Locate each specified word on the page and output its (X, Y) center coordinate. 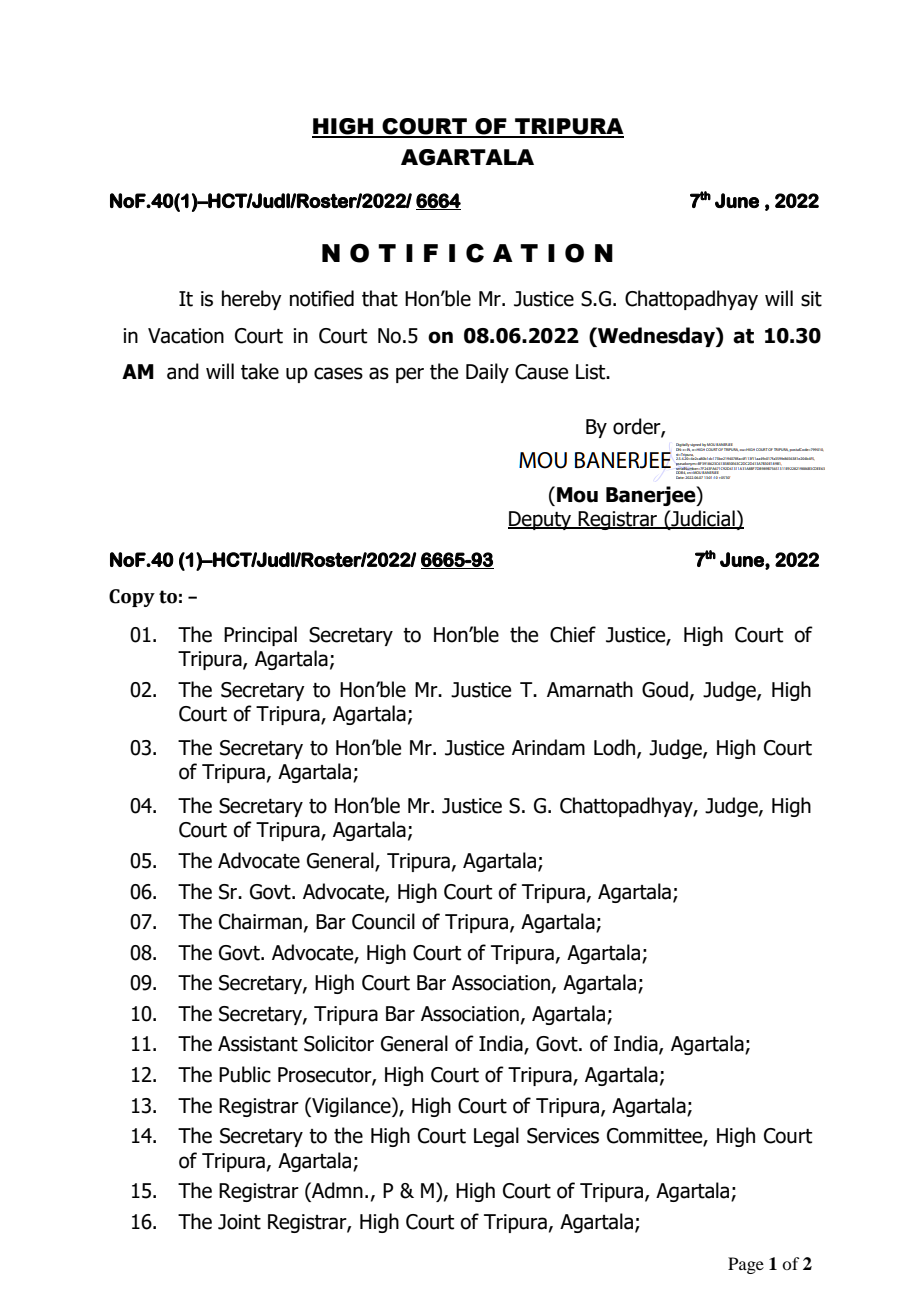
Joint (239, 1222)
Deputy (541, 520)
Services (563, 1136)
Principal (260, 636)
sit (811, 299)
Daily (487, 373)
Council (383, 921)
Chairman (260, 921)
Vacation (186, 336)
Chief (573, 634)
